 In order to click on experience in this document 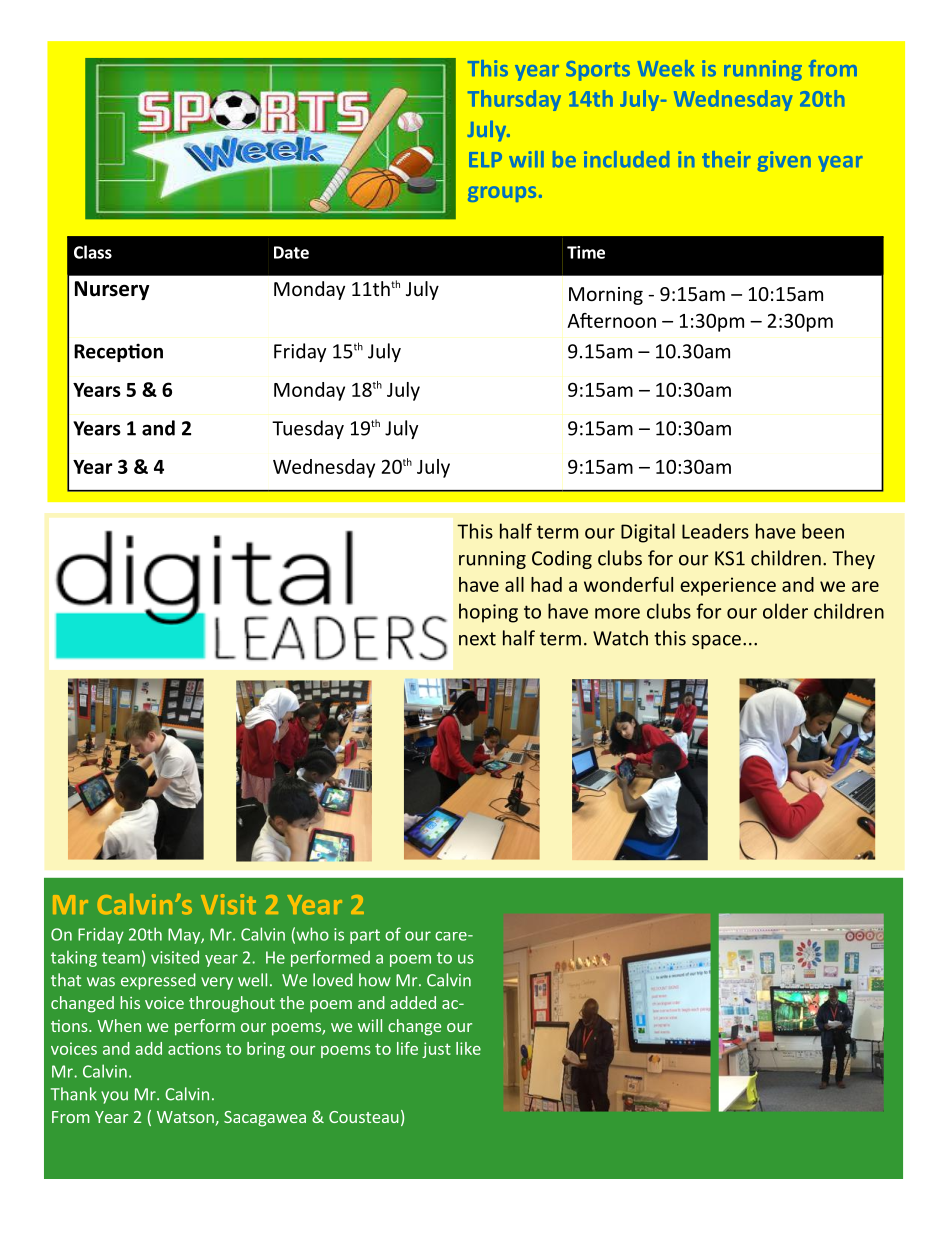, I will do `click(728, 586)`.
